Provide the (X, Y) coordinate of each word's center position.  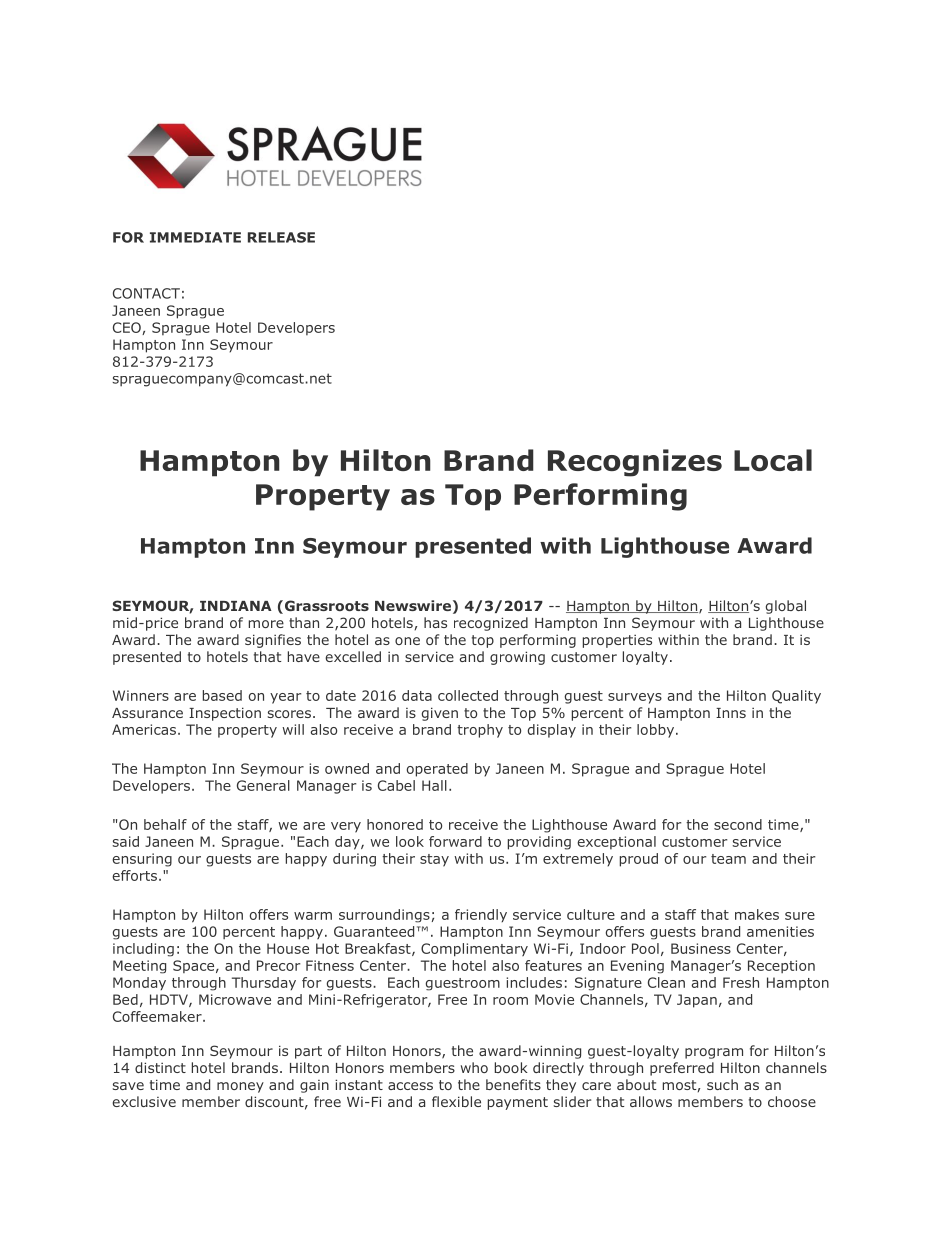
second (738, 824)
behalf (165, 824)
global (786, 607)
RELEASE (281, 237)
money (240, 1087)
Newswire (413, 605)
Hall (434, 785)
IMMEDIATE (195, 237)
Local (773, 460)
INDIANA (236, 606)
